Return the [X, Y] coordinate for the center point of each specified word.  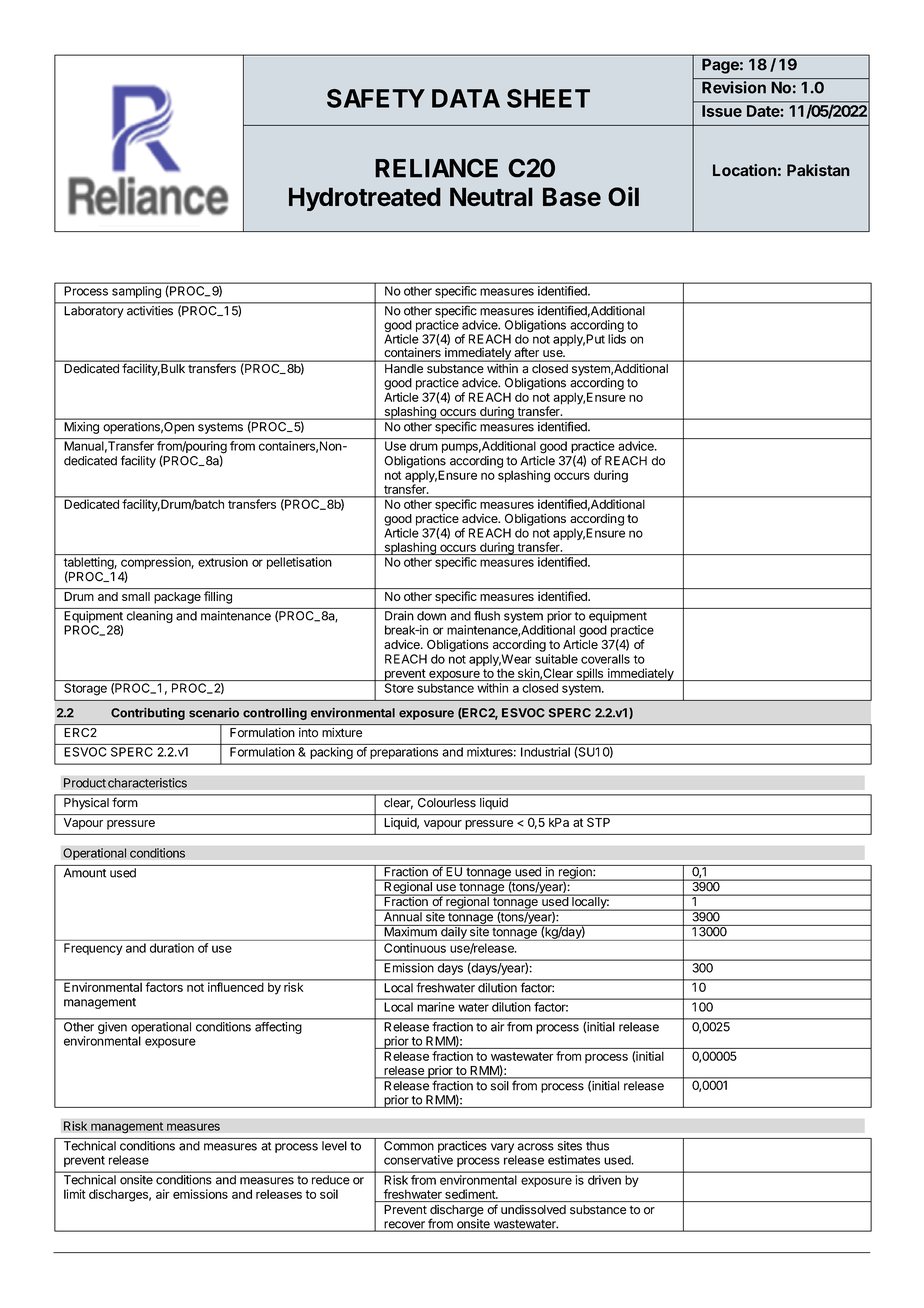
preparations [404, 753]
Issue [722, 111]
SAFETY [376, 98]
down [431, 616]
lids [617, 339]
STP [598, 822]
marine [436, 1007]
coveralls [605, 659]
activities [150, 310]
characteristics [147, 783]
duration [172, 948]
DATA [466, 98]
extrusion [223, 562]
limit [75, 1194]
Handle [404, 368]
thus [597, 1146]
